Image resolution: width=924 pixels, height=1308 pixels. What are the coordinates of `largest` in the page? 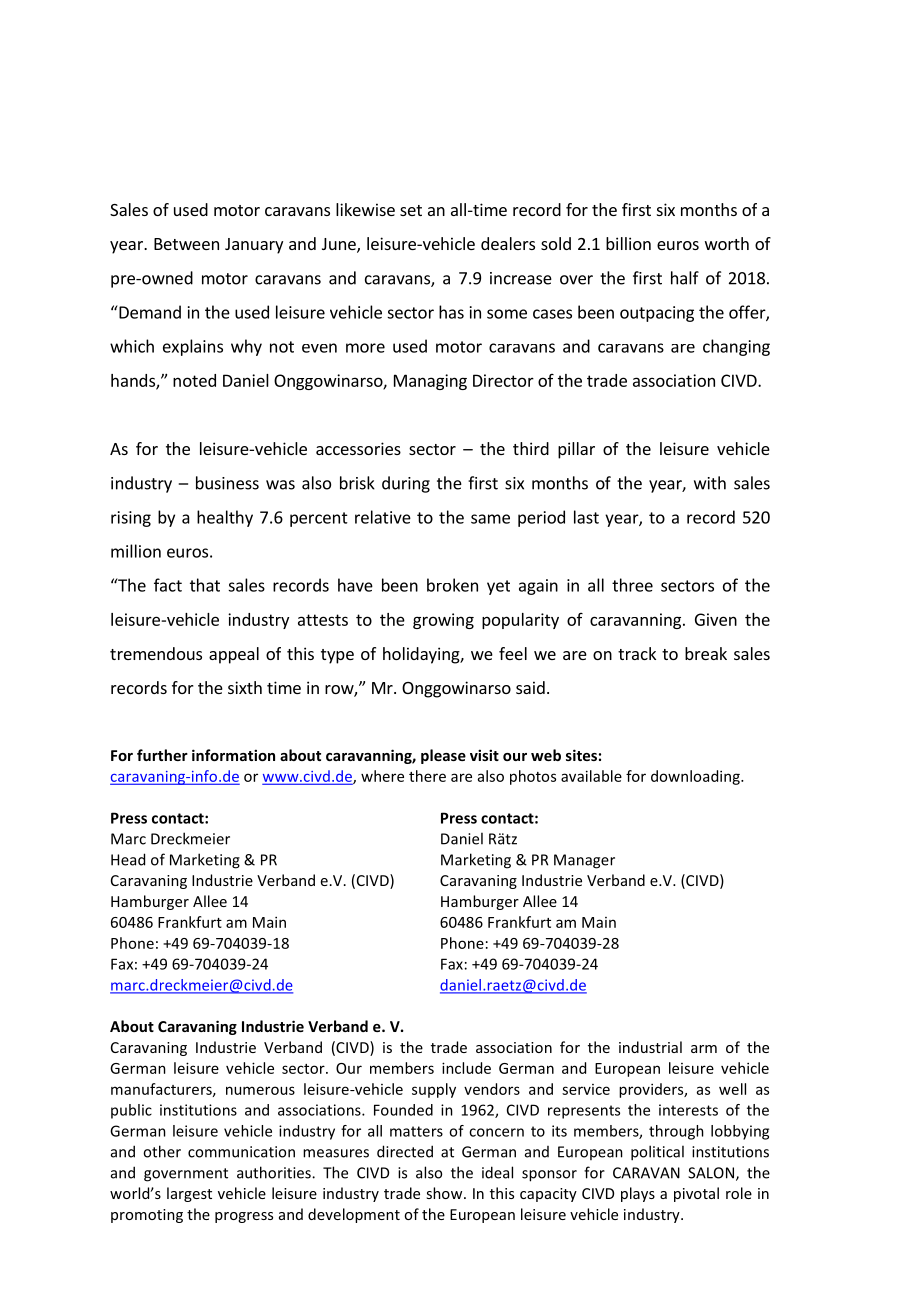 It's located at (189, 1194).
